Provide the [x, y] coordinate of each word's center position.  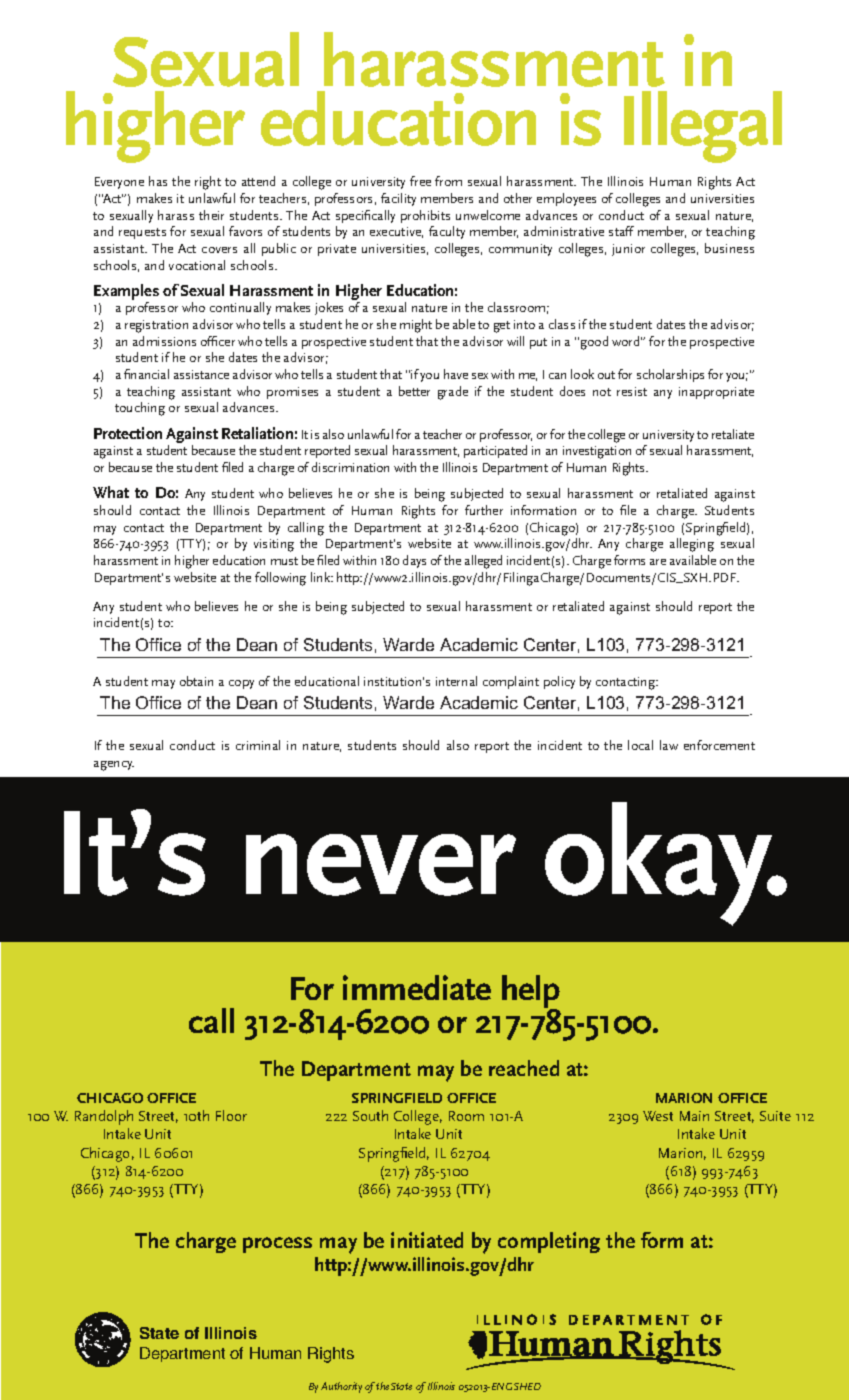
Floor [231, 1115]
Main [694, 1116]
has [158, 181]
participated [495, 451]
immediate [417, 987]
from [448, 181]
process [277, 1245]
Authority [341, 1387]
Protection [128, 433]
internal [456, 681]
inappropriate [716, 393]
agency [114, 766]
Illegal [703, 127]
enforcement [719, 745]
